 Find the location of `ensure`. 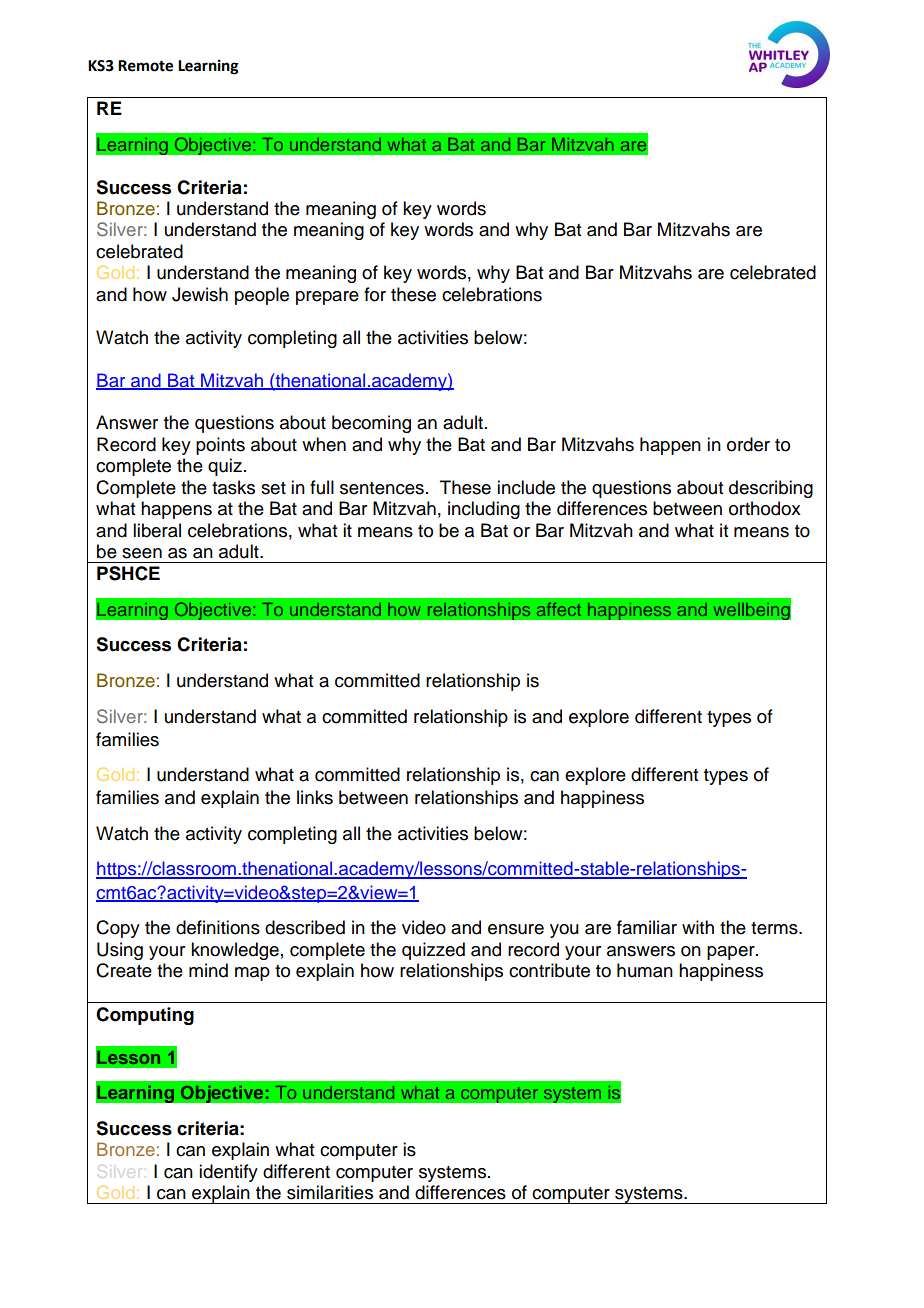

ensure is located at coordinates (516, 929).
